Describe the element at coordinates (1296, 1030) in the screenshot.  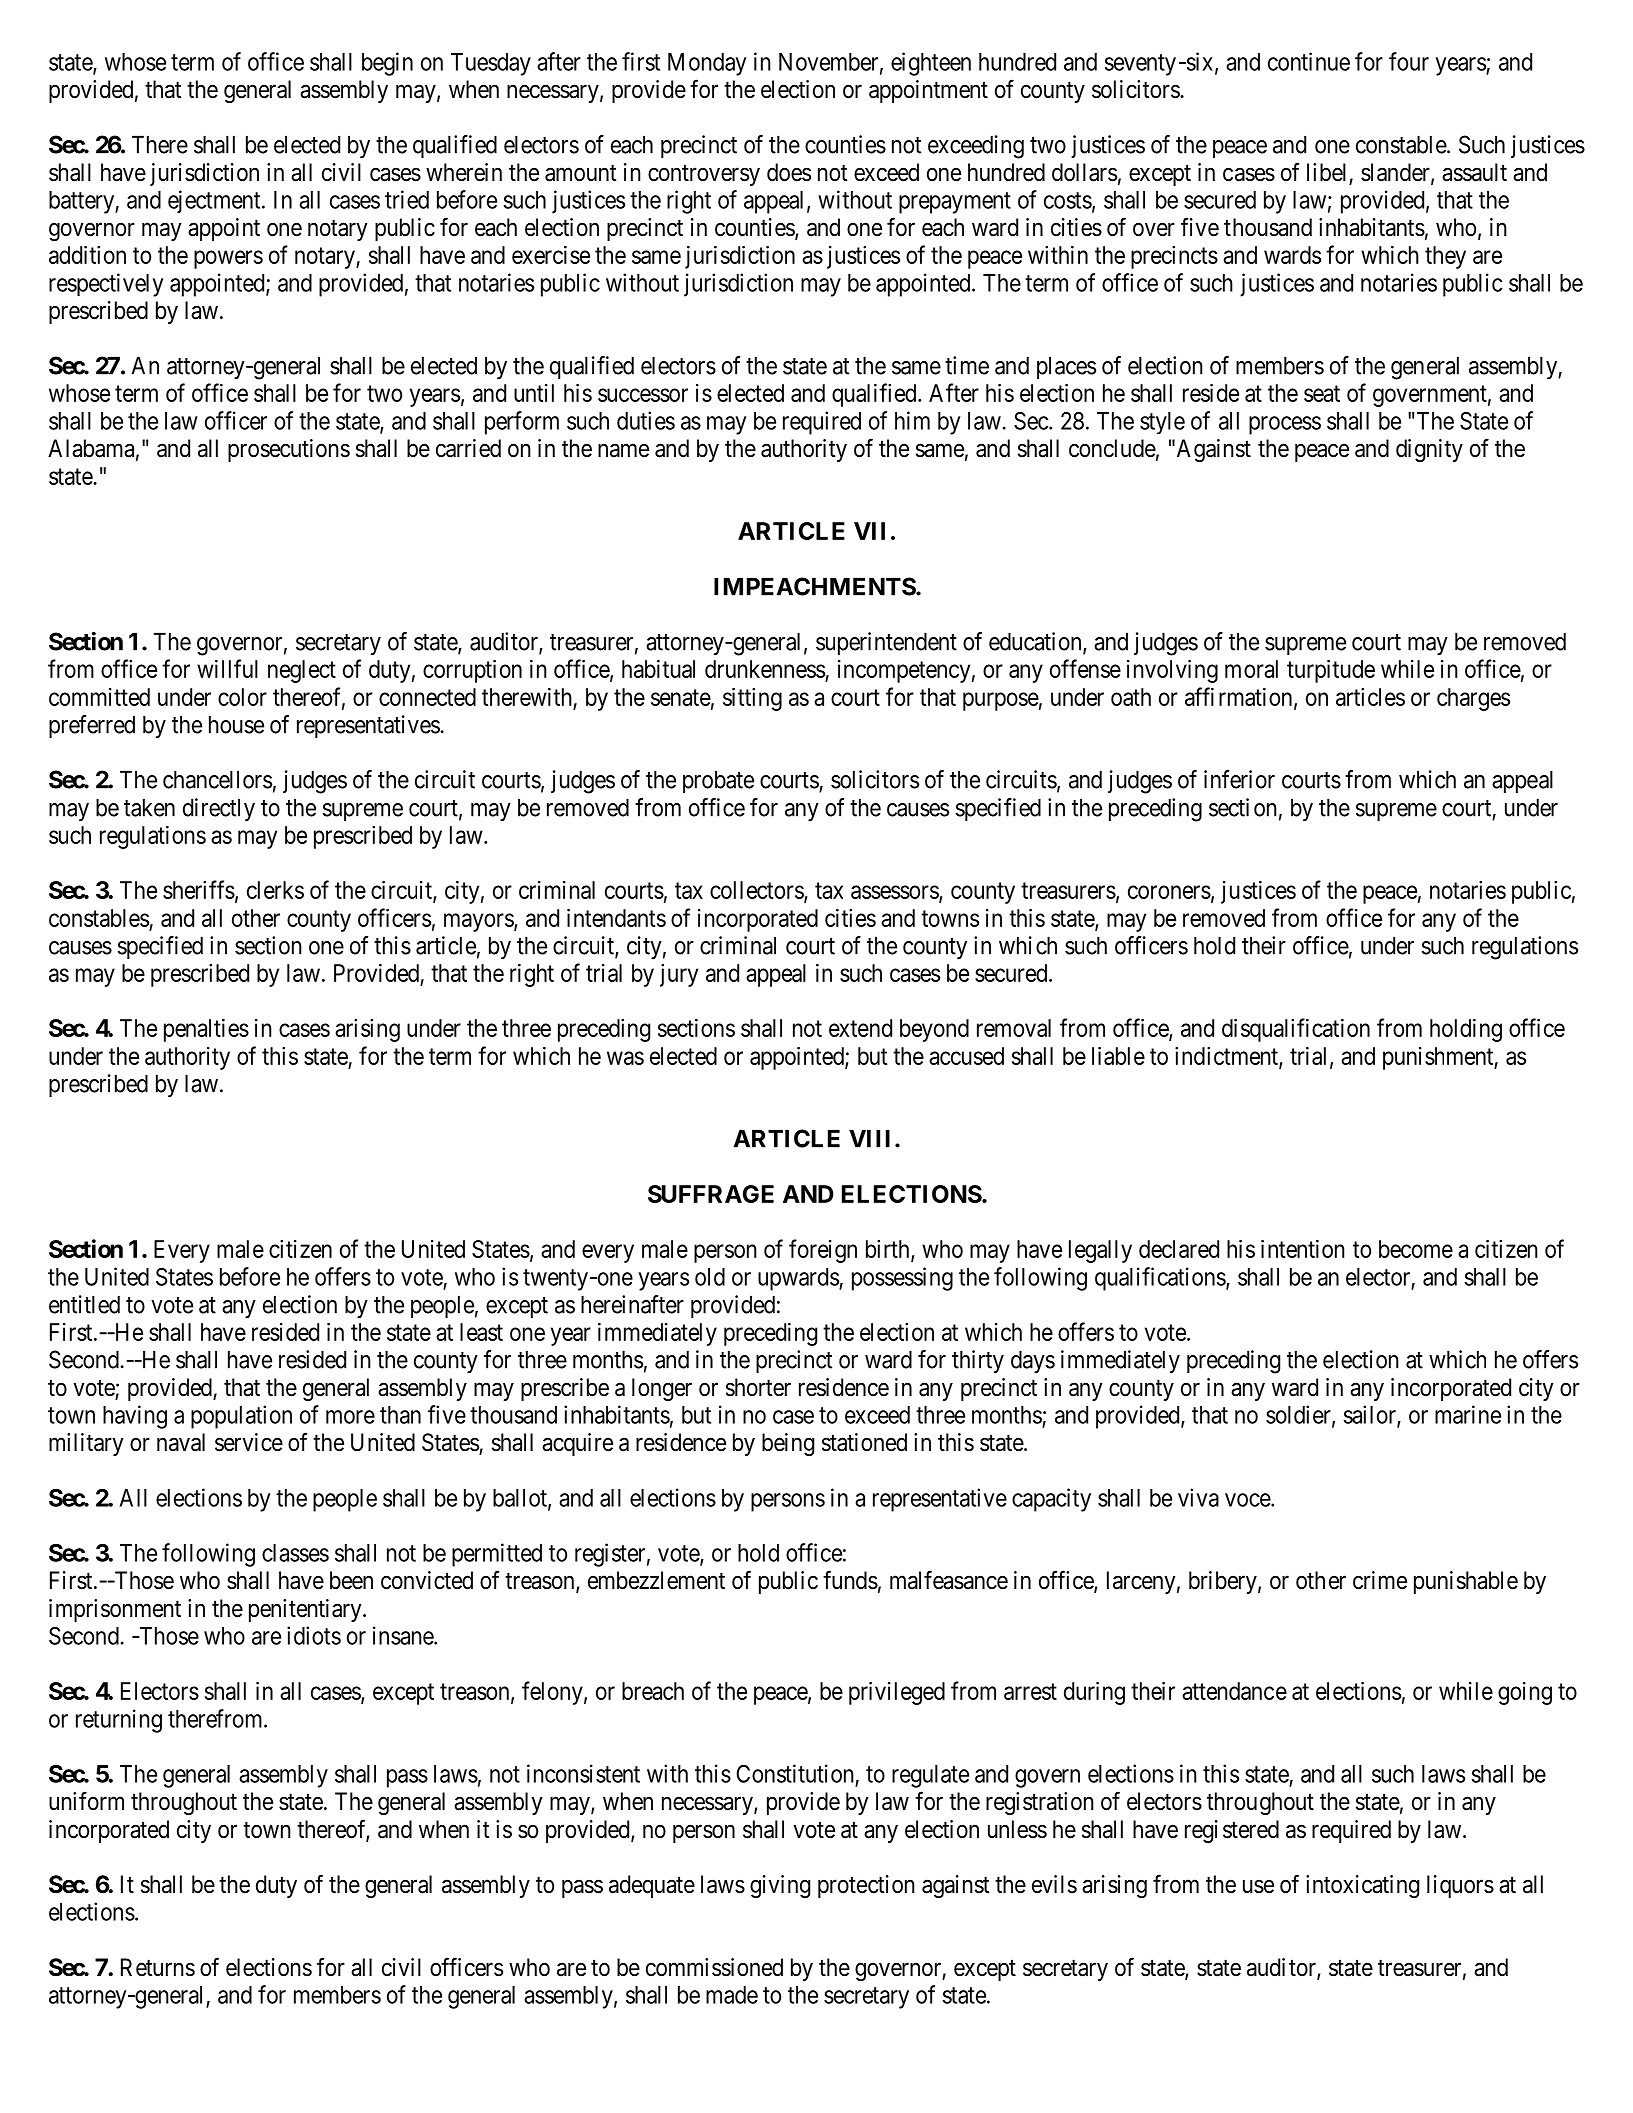
I see `disqualification` at that location.
